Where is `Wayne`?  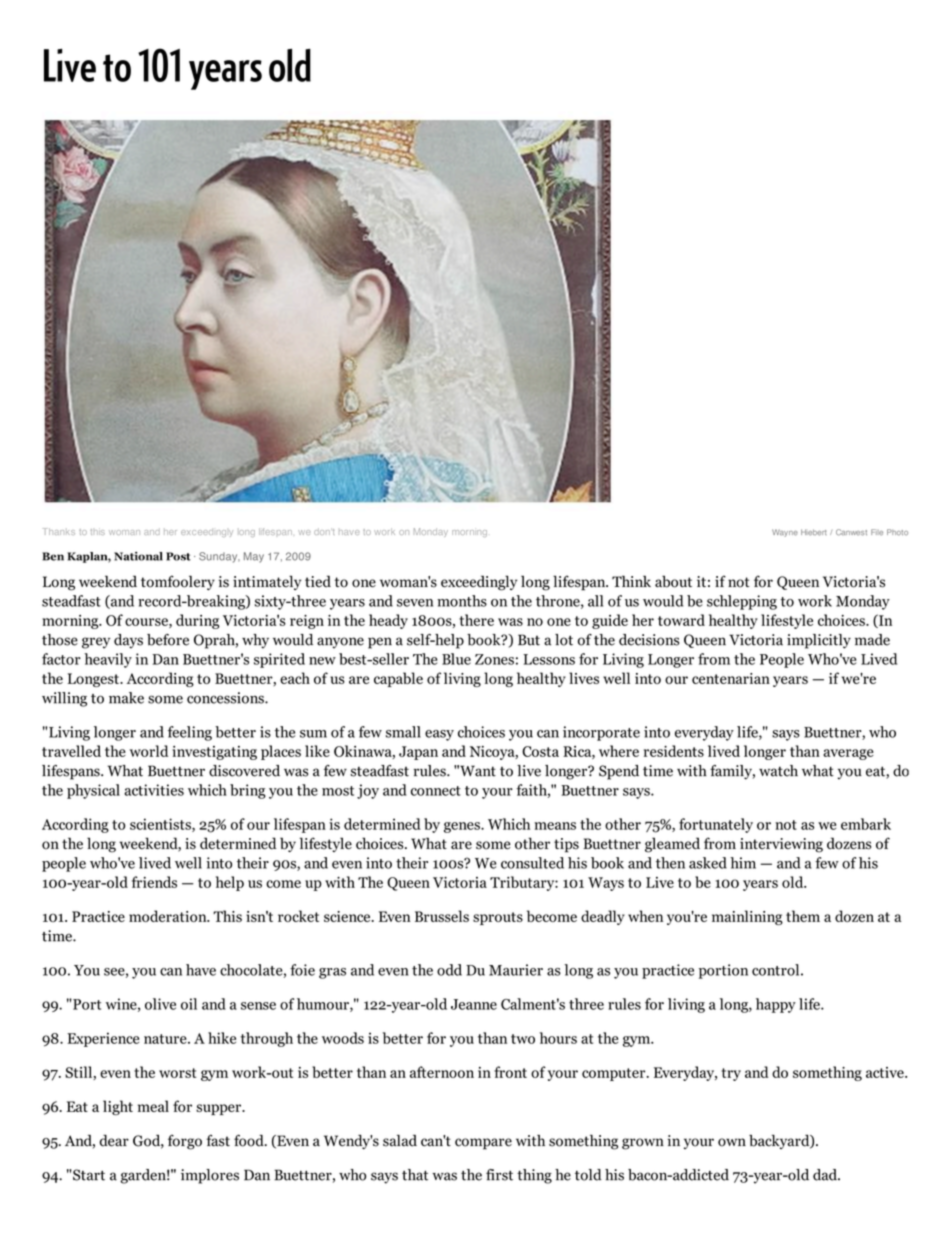
Wayne is located at coordinates (785, 533).
